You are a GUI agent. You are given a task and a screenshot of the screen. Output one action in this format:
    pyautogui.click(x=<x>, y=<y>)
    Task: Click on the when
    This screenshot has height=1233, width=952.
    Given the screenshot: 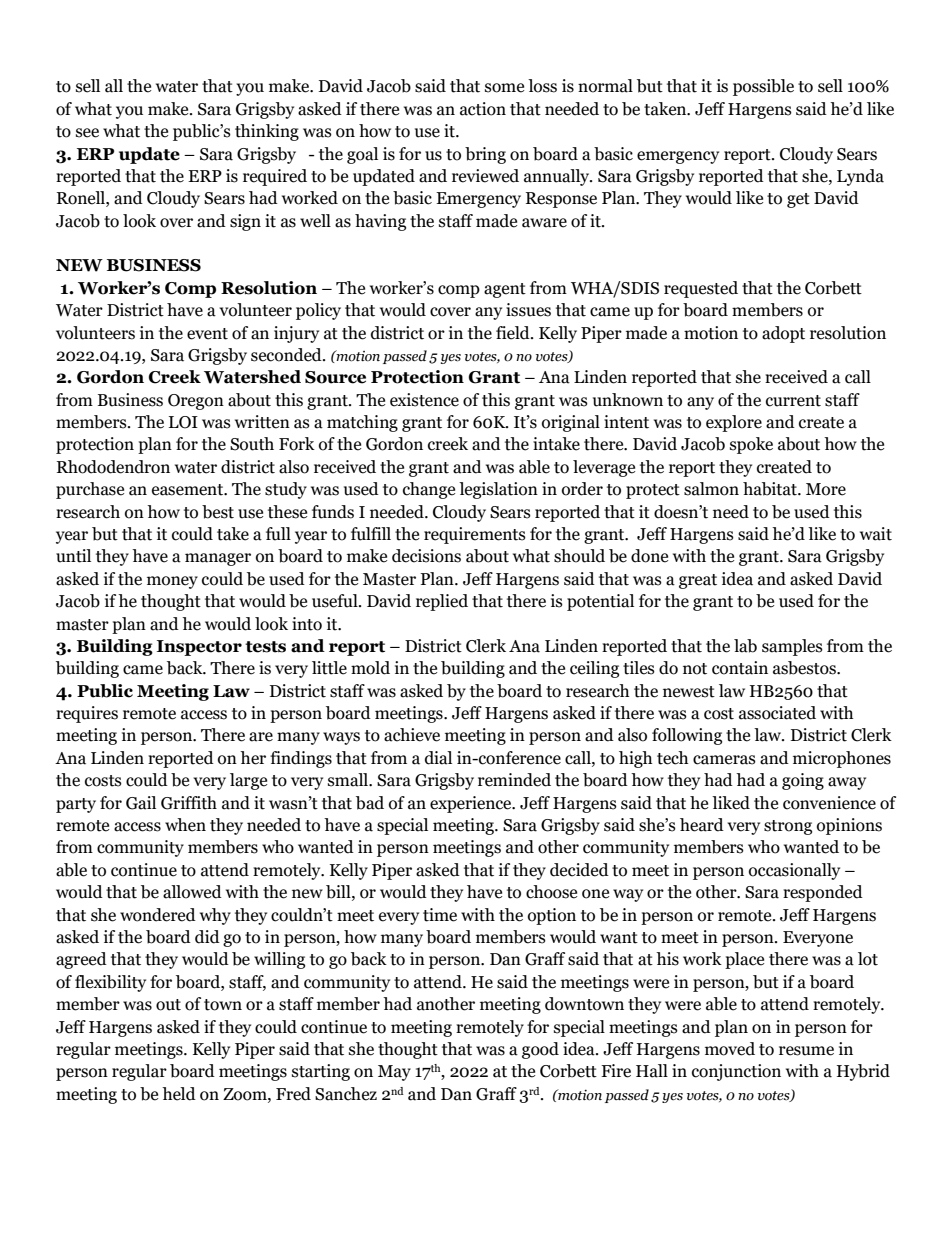 What is the action you would take?
    pyautogui.click(x=185, y=825)
